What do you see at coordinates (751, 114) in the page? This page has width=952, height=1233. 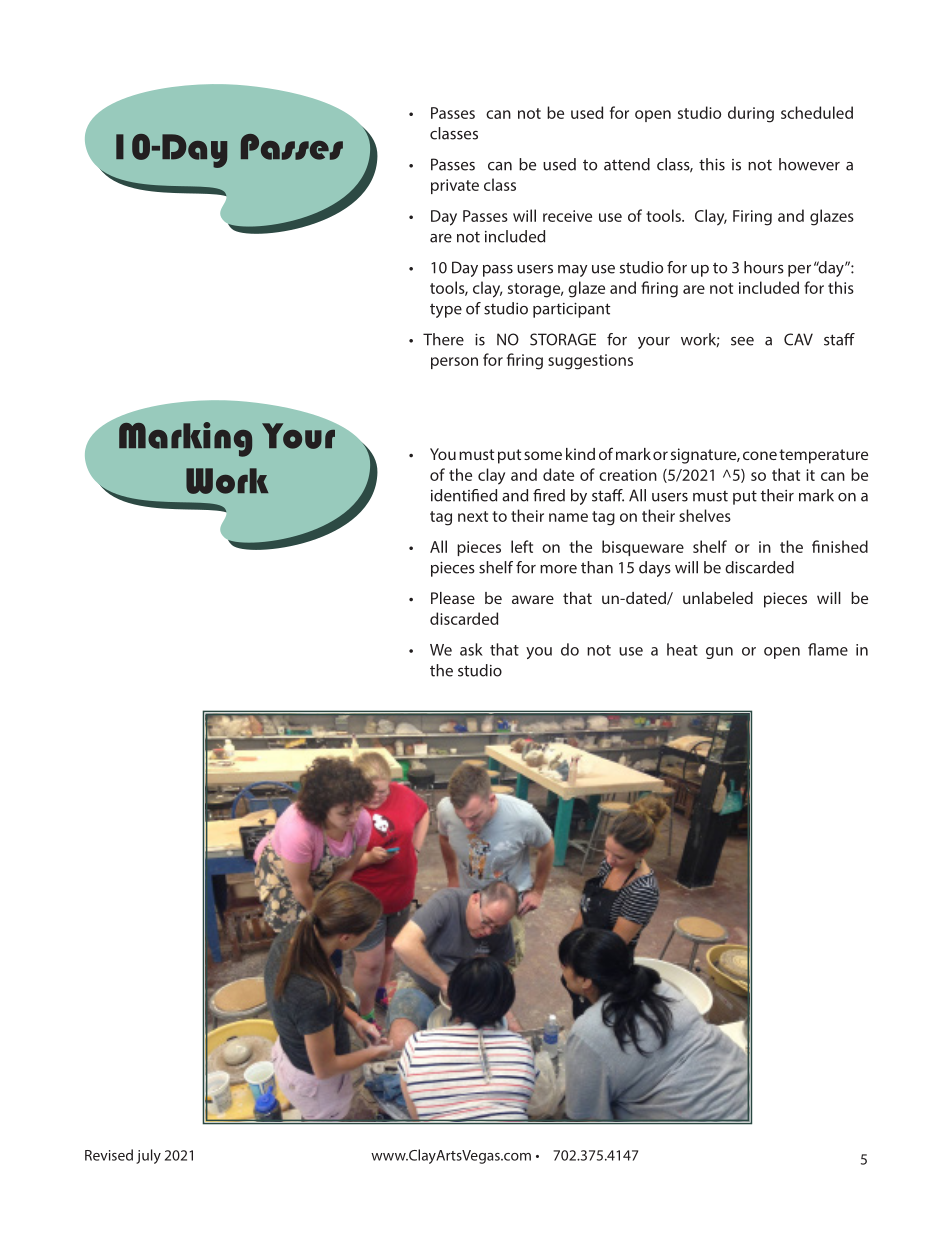 I see `during` at bounding box center [751, 114].
